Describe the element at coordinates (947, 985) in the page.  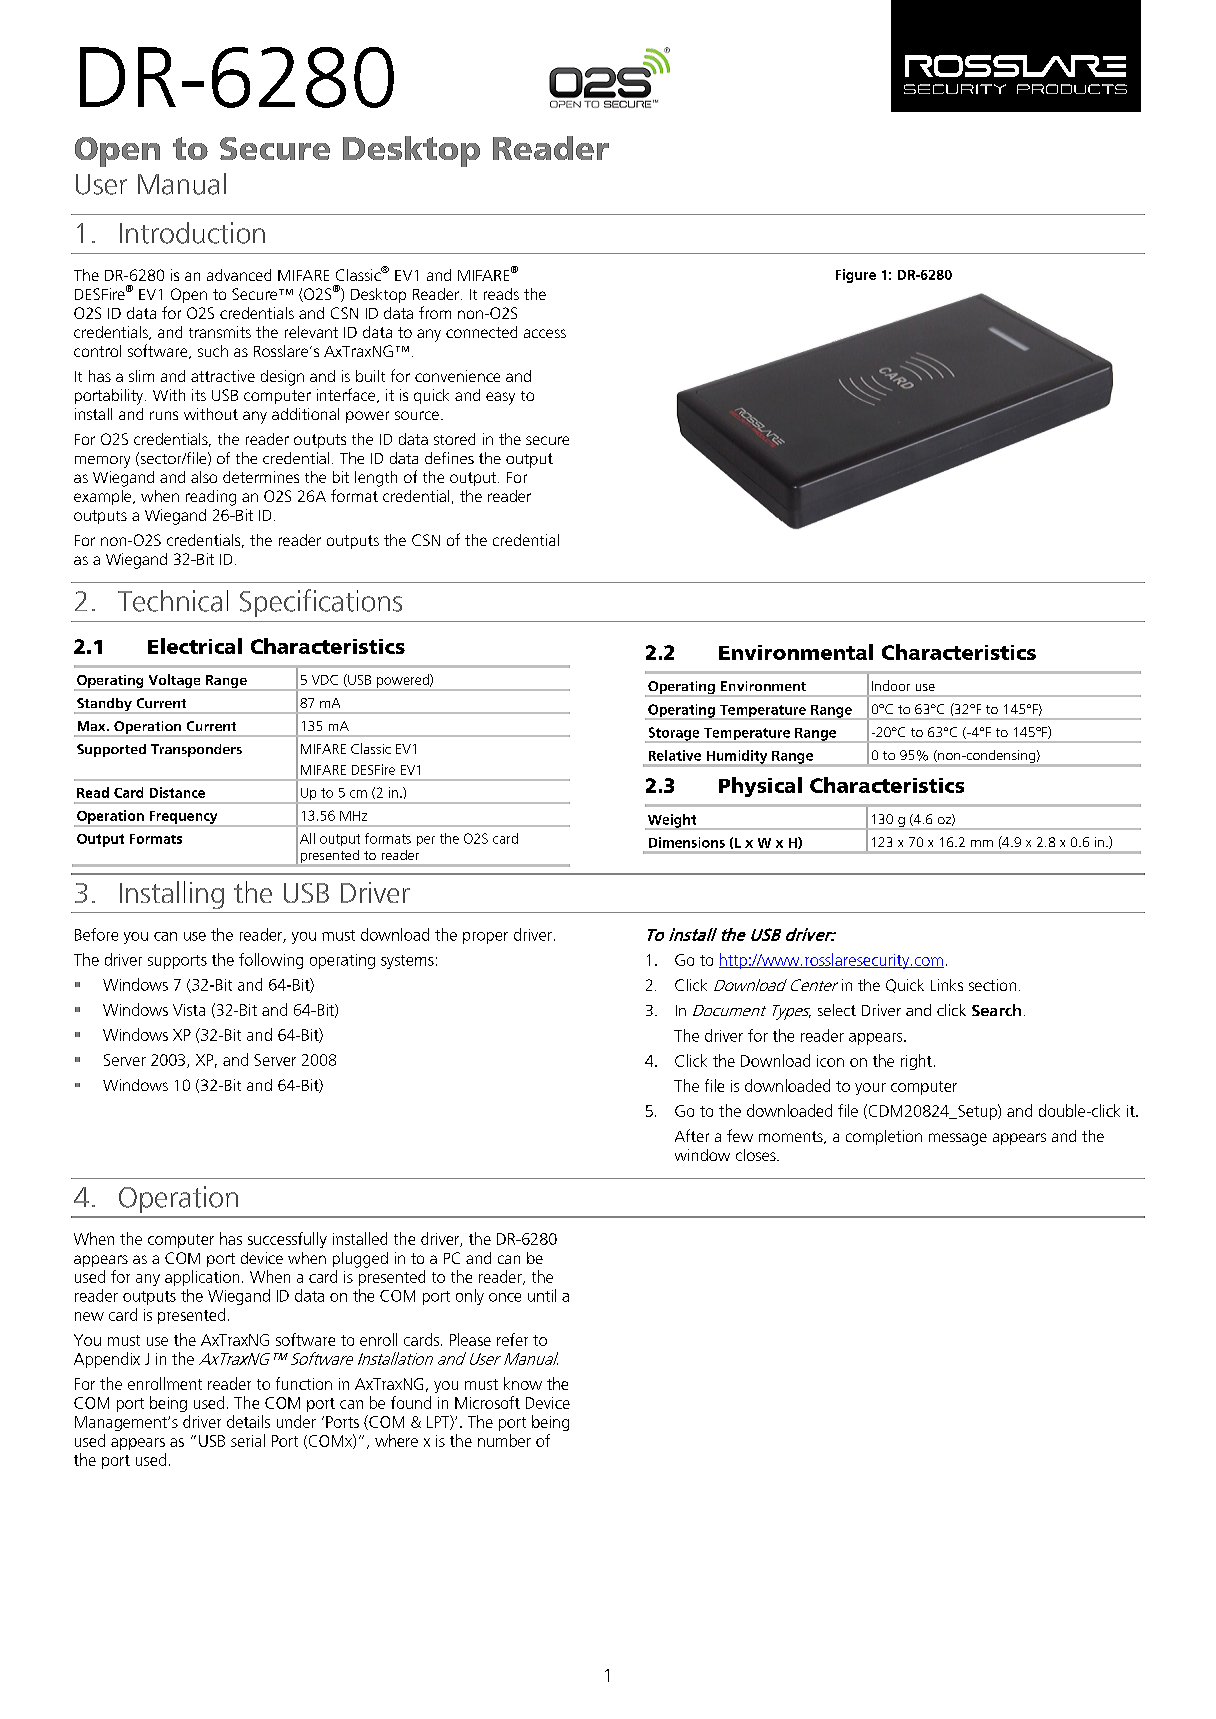
I see `Links` at that location.
